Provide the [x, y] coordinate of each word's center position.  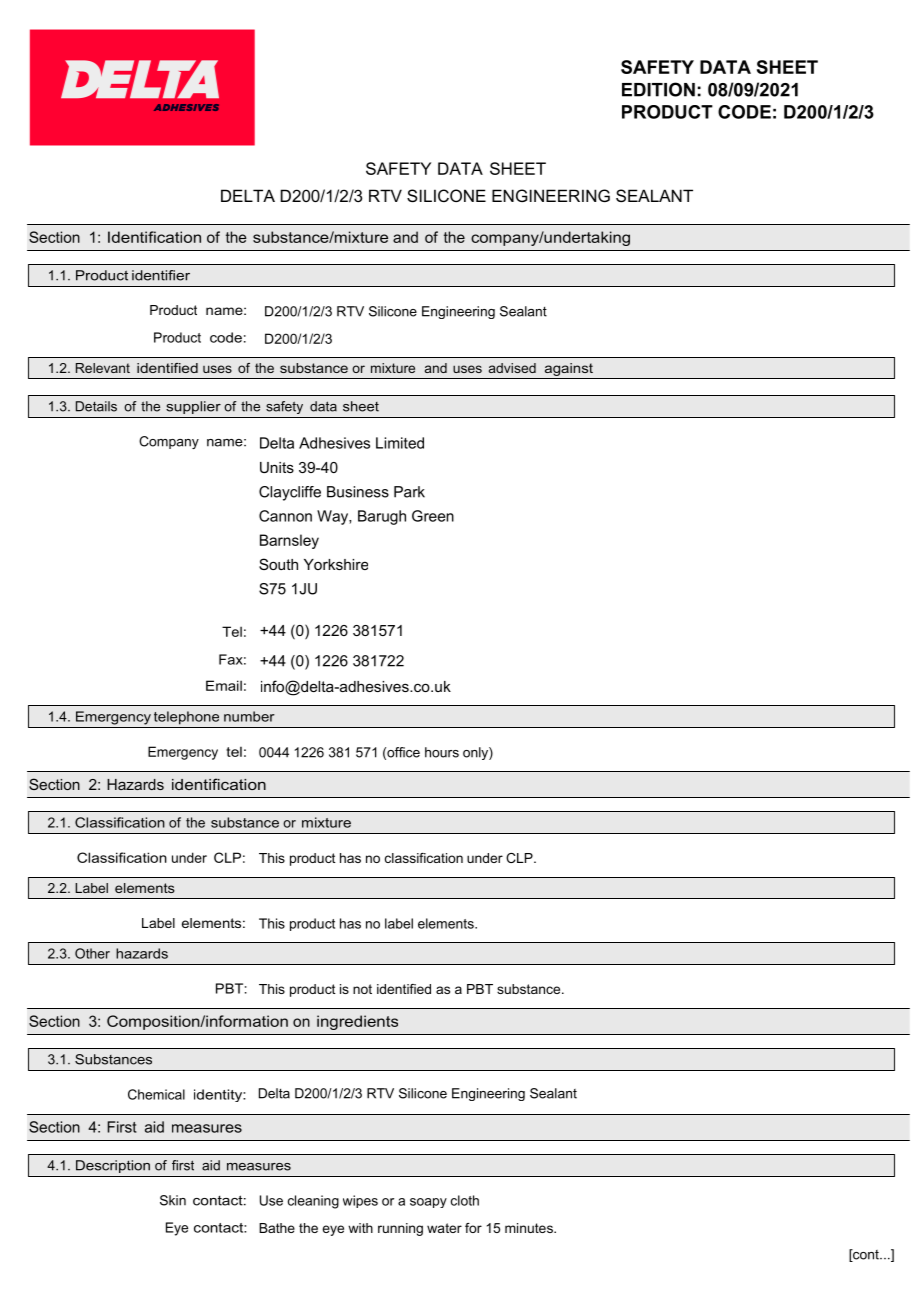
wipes [360, 1201]
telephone [186, 718]
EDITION [658, 89]
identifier [161, 275]
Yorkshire [336, 564]
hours [442, 752]
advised [512, 368]
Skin [173, 1200]
